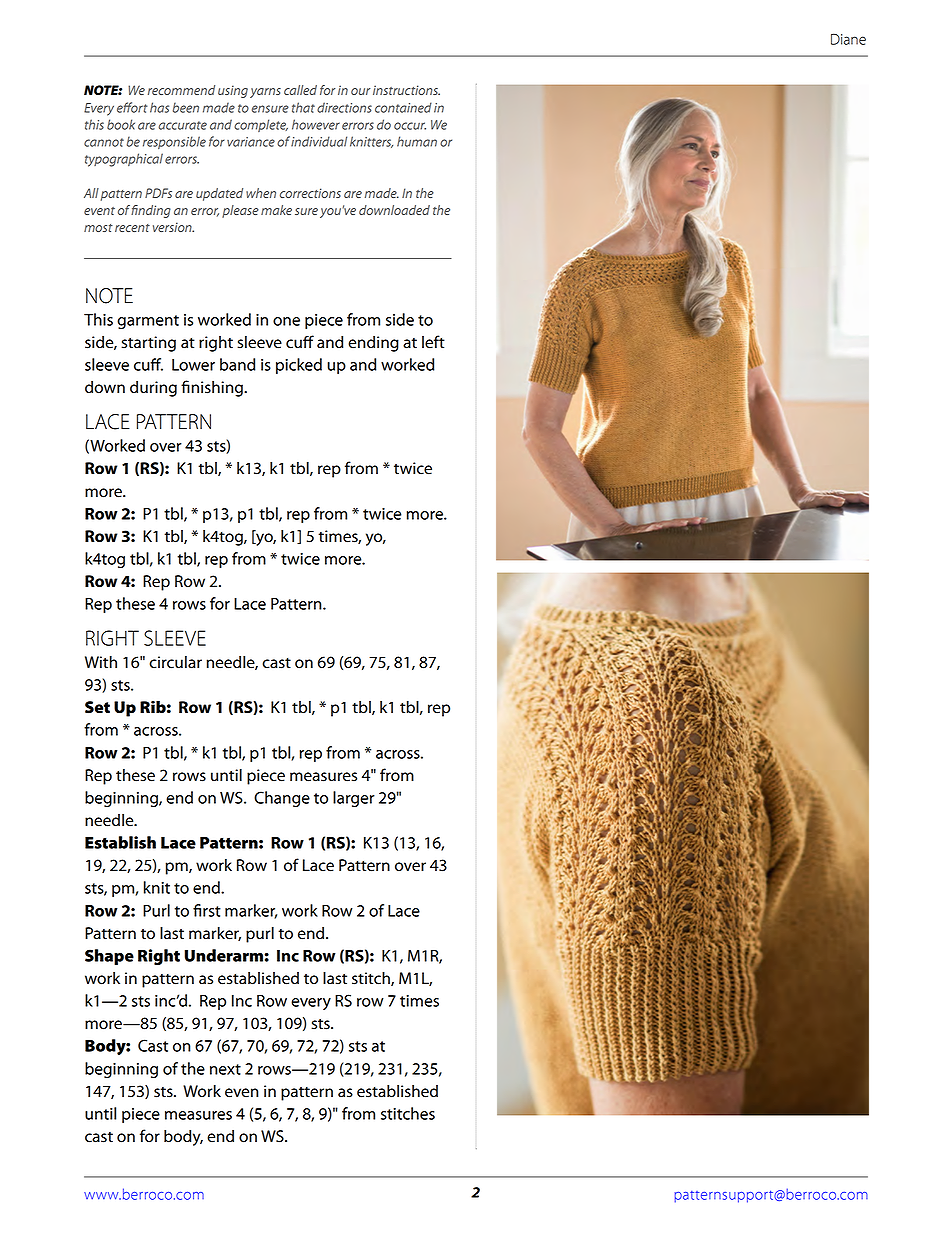 Image resolution: width=952 pixels, height=1233 pixels. What do you see at coordinates (354, 799) in the screenshot?
I see `larger` at bounding box center [354, 799].
